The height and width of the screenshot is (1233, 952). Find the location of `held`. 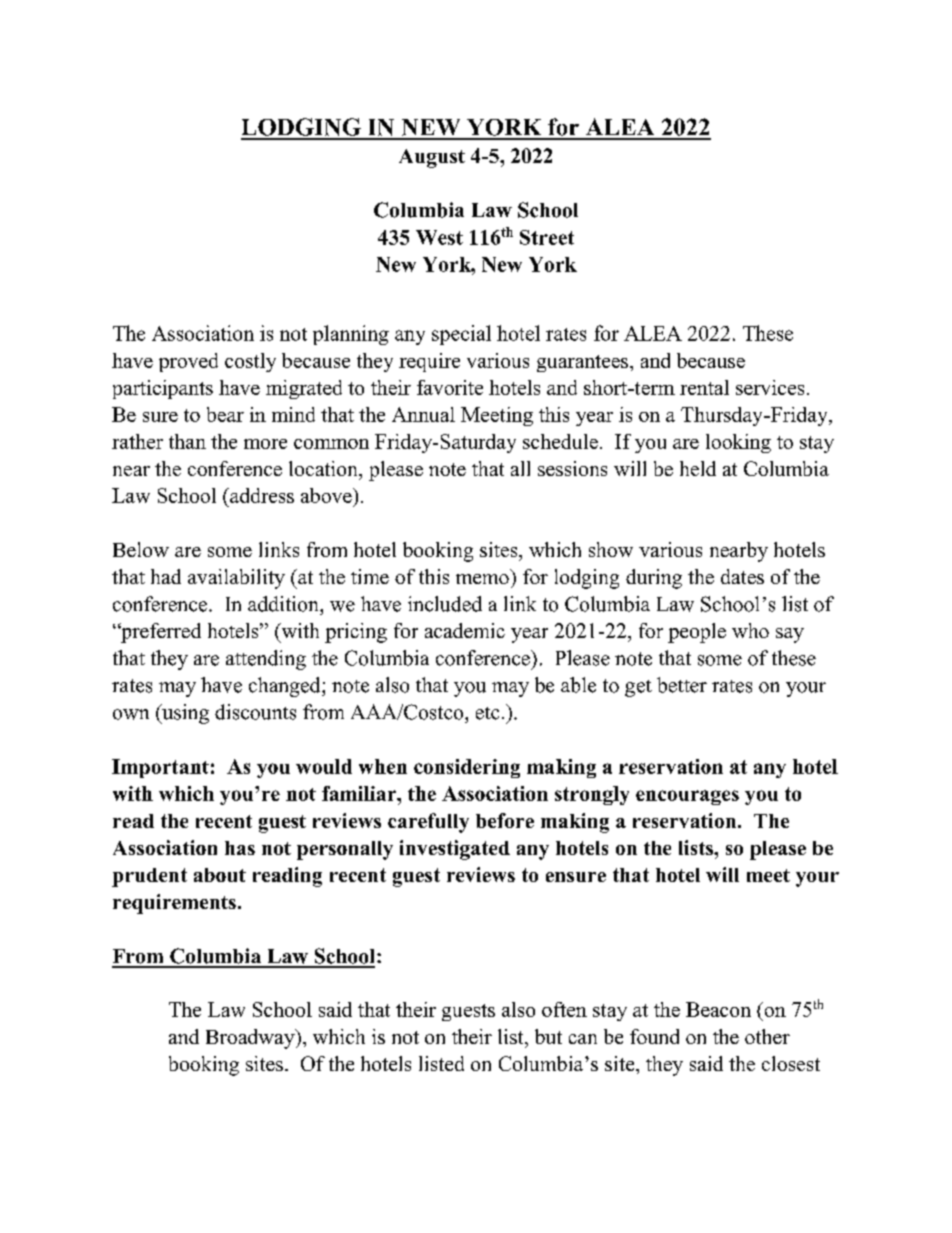

held is located at coordinates (698, 468).
